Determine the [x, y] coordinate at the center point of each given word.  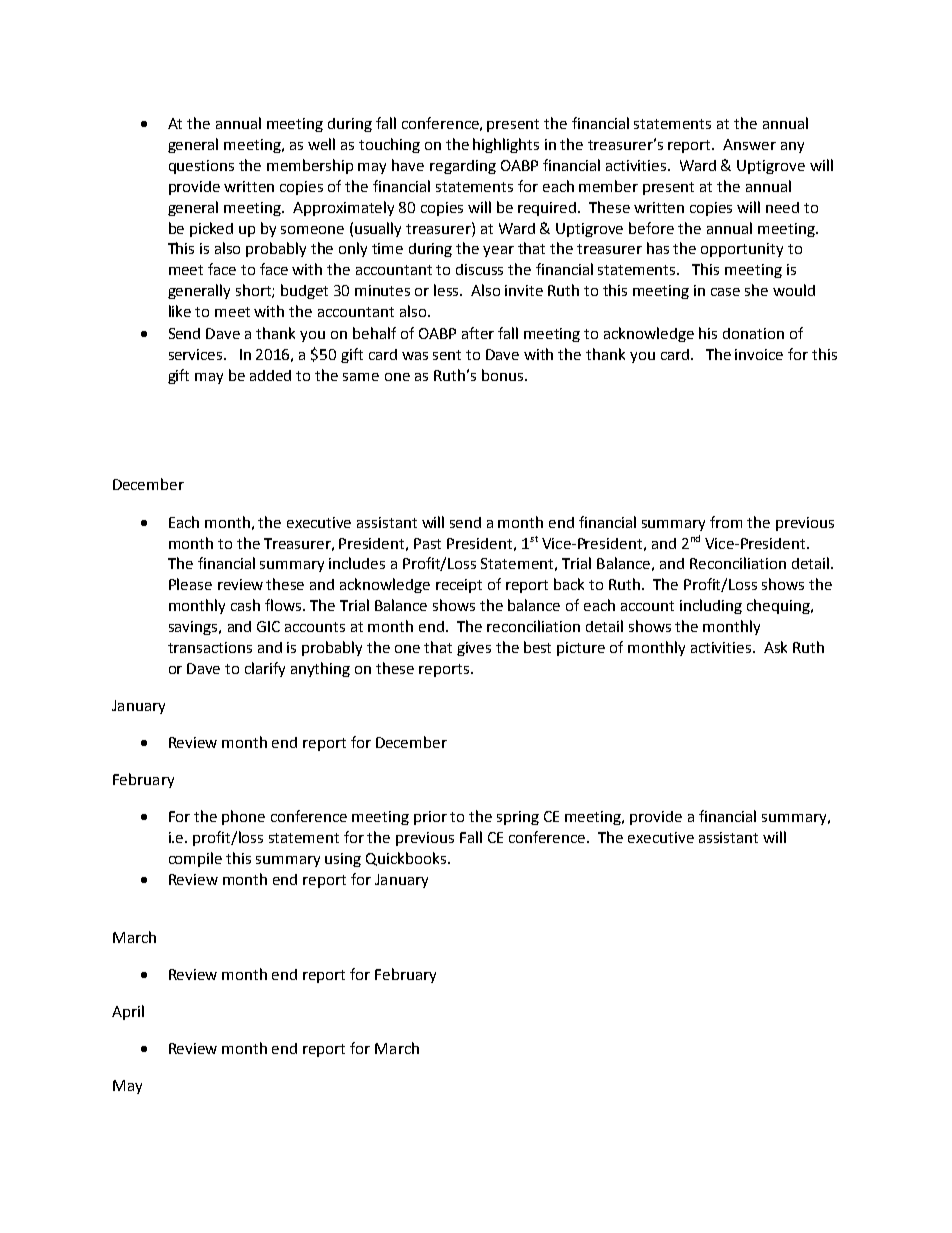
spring [518, 818]
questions [201, 167]
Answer [749, 144]
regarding [463, 167]
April [128, 1012]
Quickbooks [407, 859]
